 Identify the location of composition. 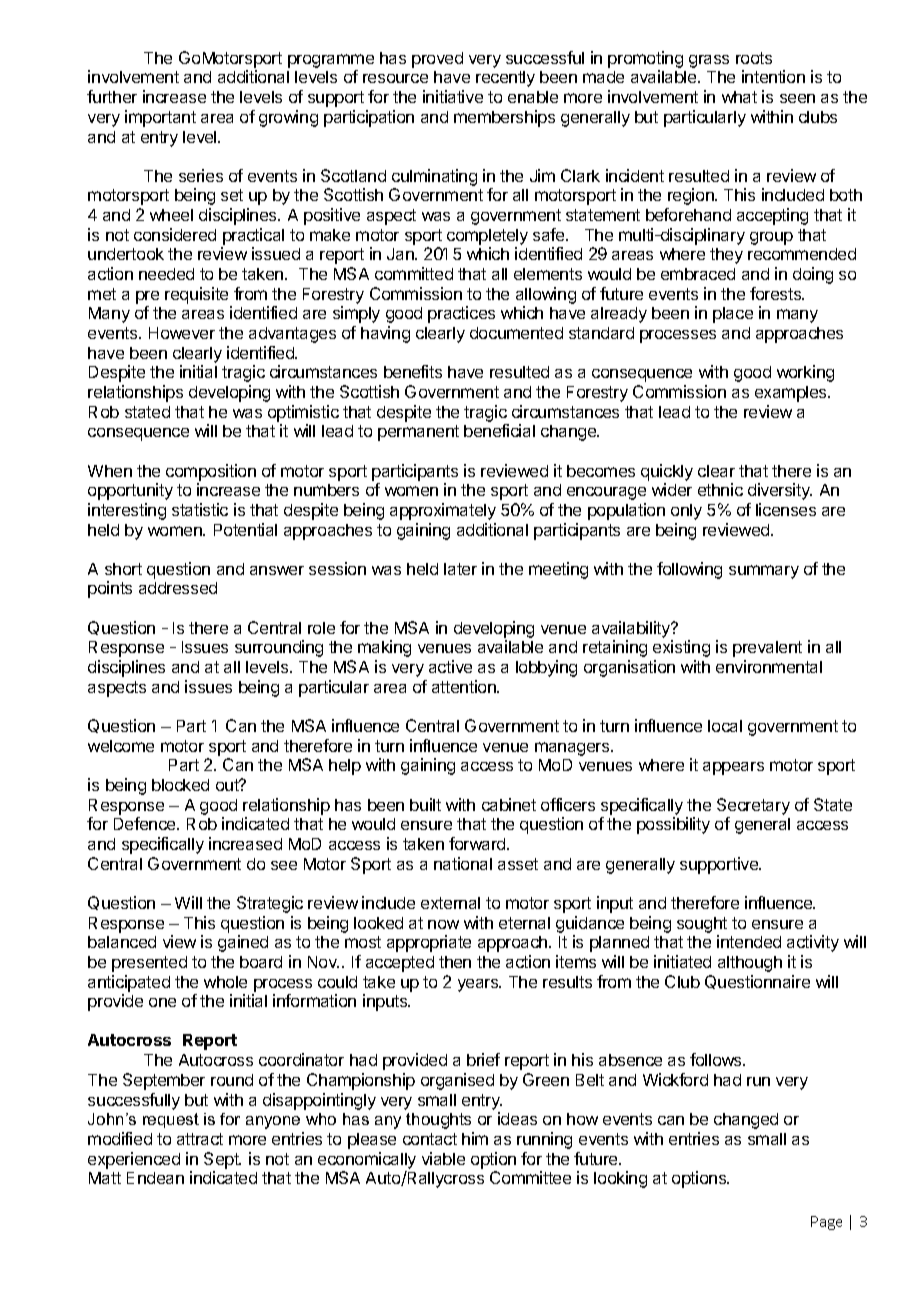
(211, 472).
